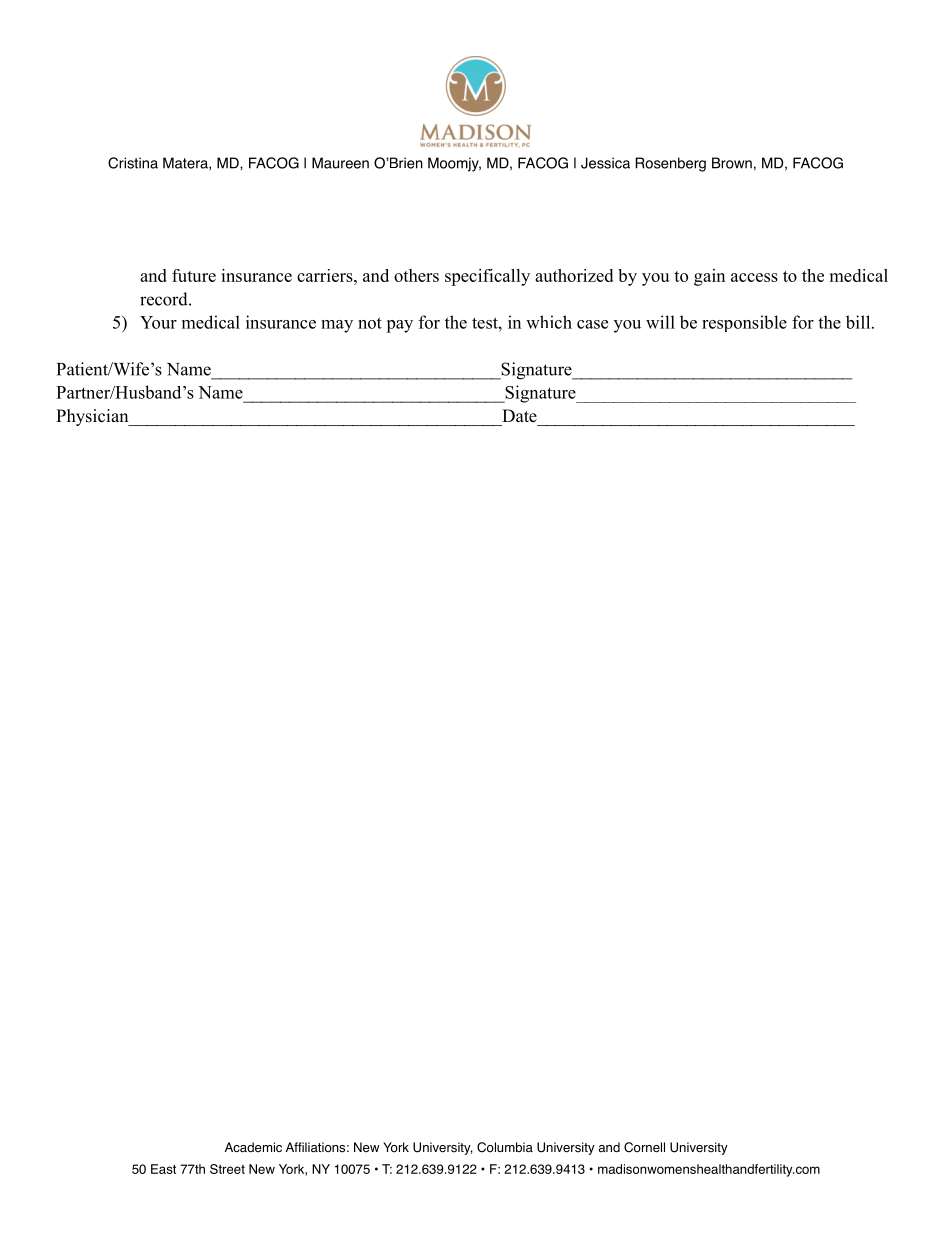 The width and height of the screenshot is (952, 1233). I want to click on Street, so click(227, 1169).
